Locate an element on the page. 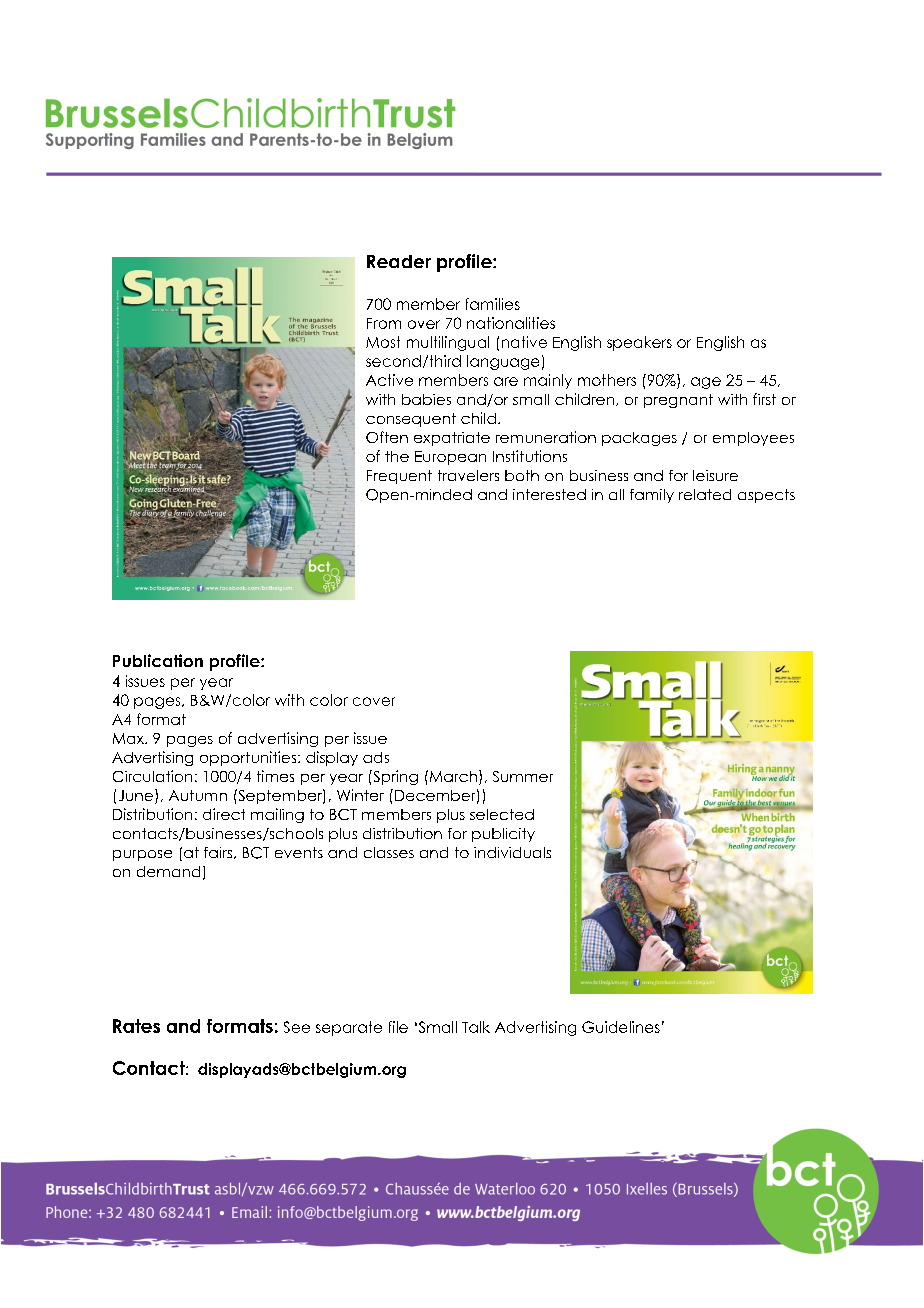 The width and height of the page is (924, 1308). families is located at coordinates (493, 304).
